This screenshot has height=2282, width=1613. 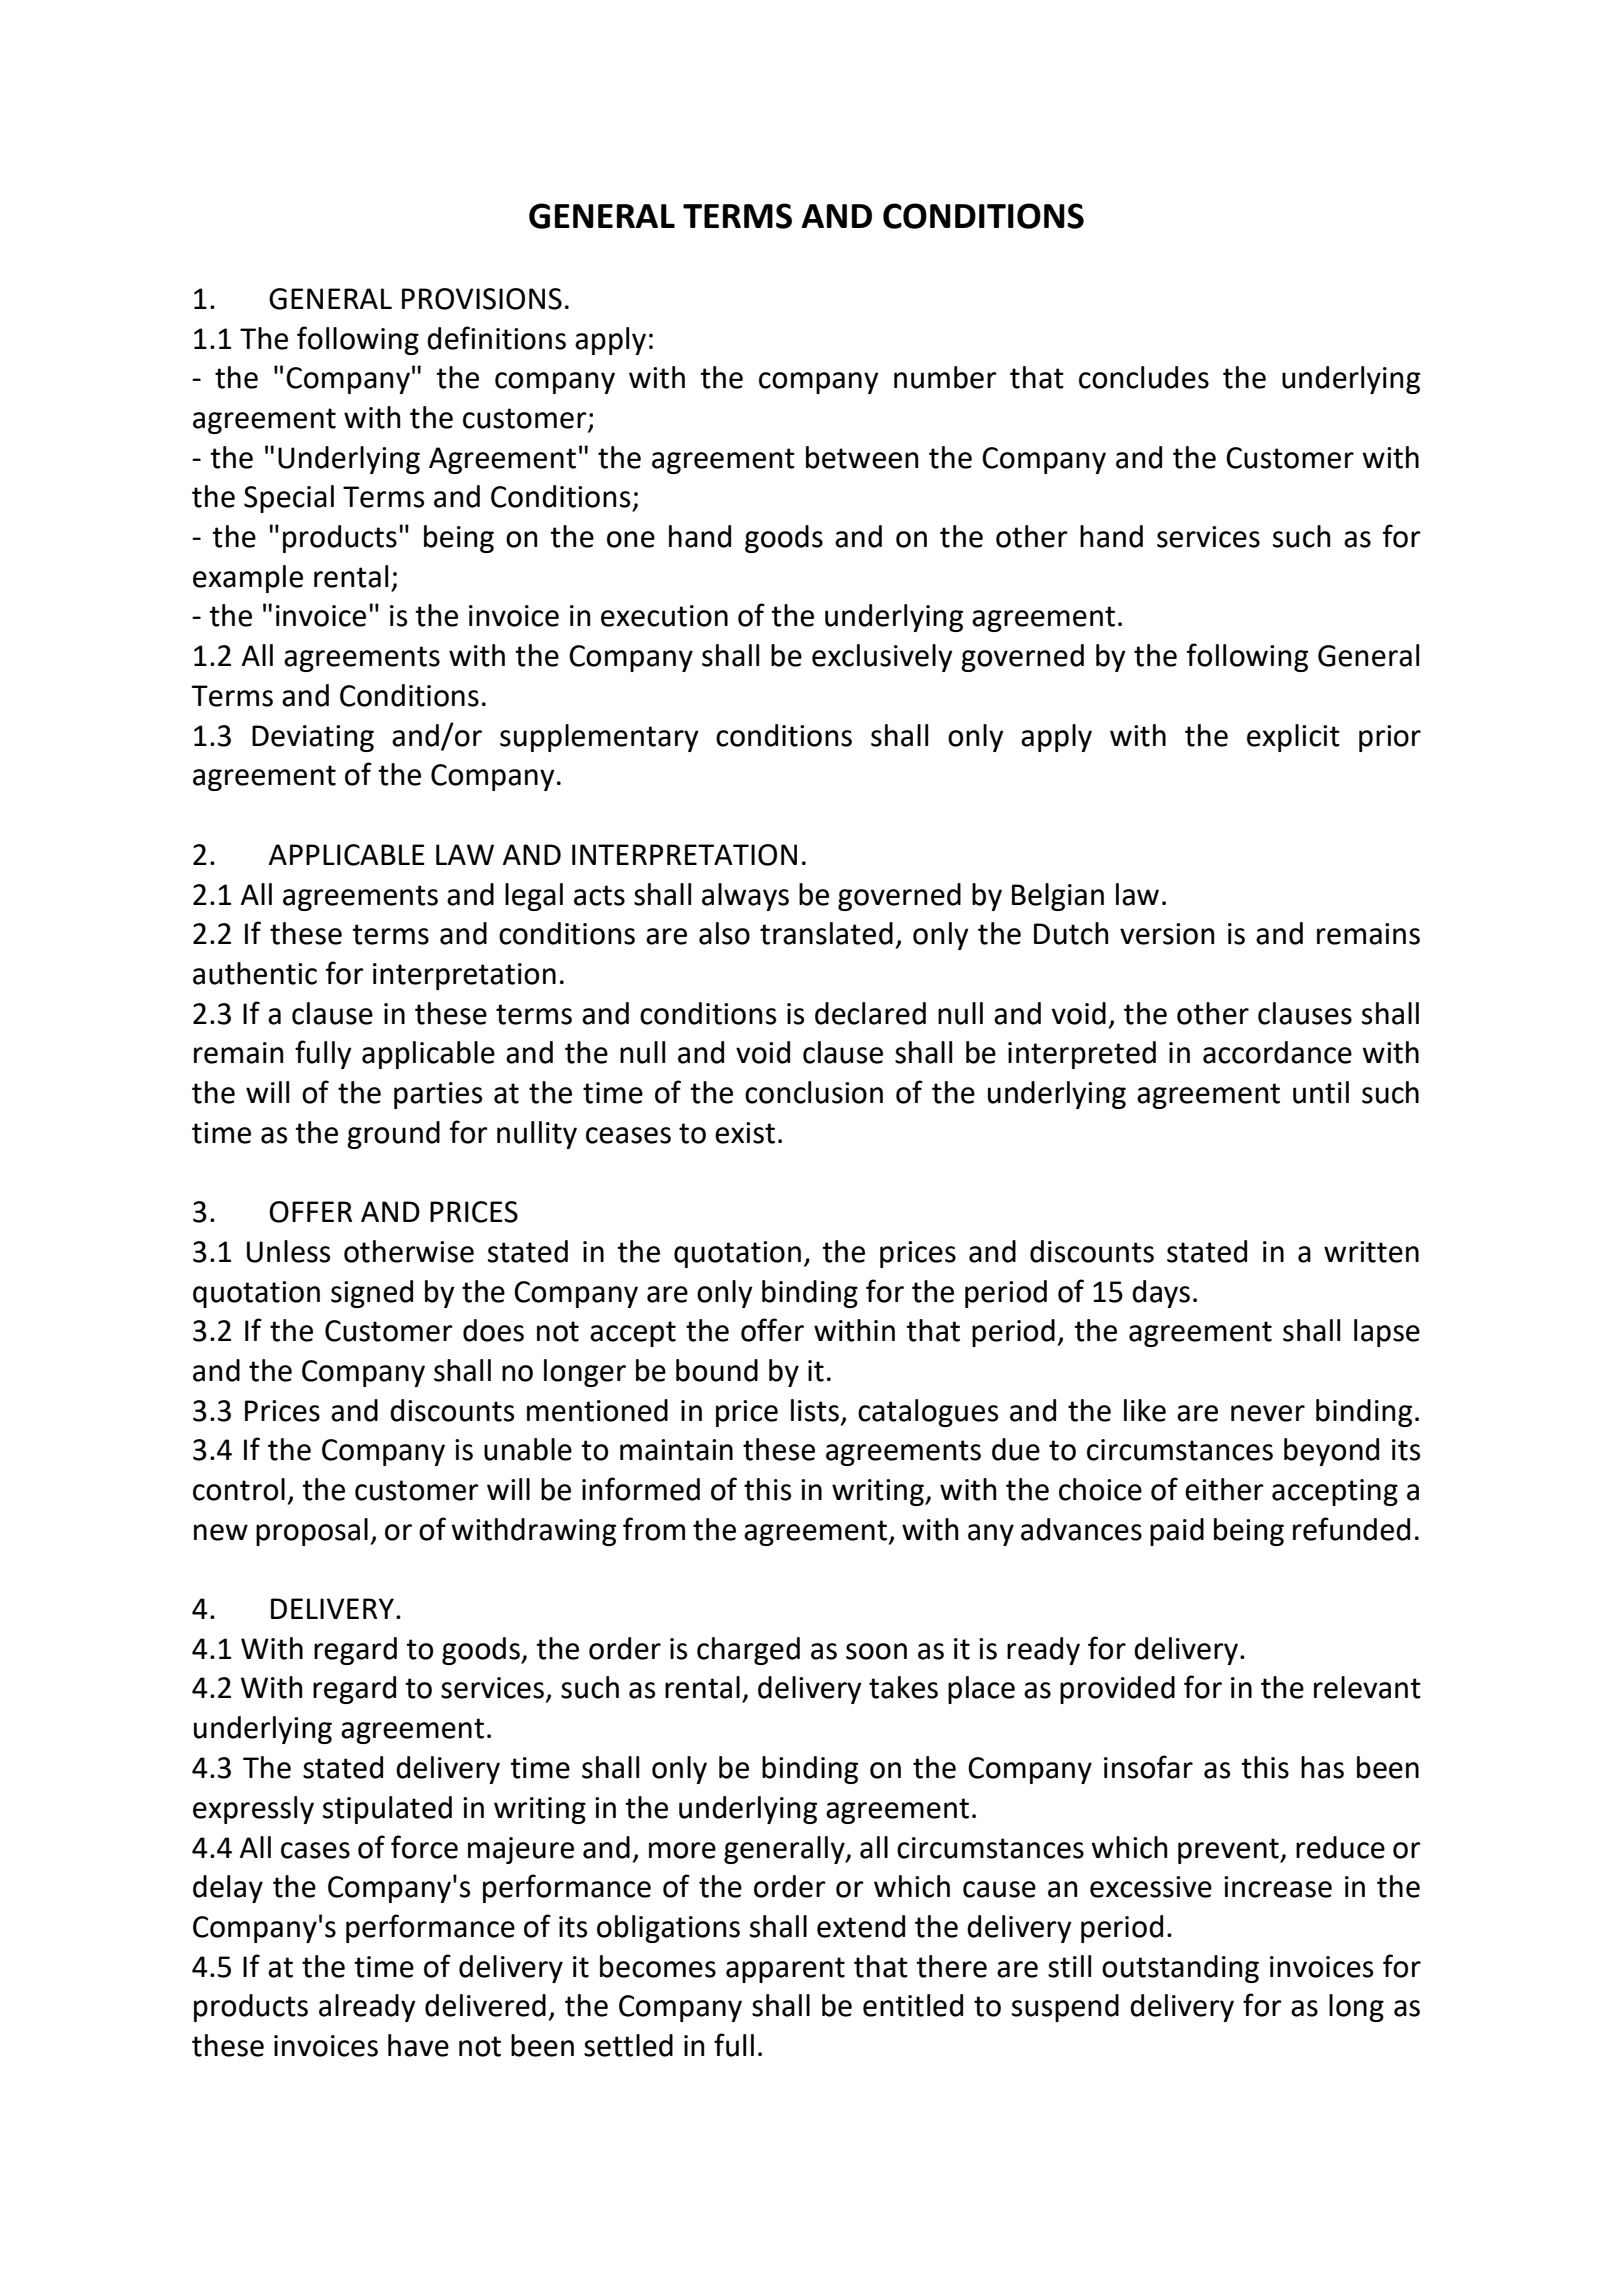 I want to click on Deviating, so click(x=313, y=738).
